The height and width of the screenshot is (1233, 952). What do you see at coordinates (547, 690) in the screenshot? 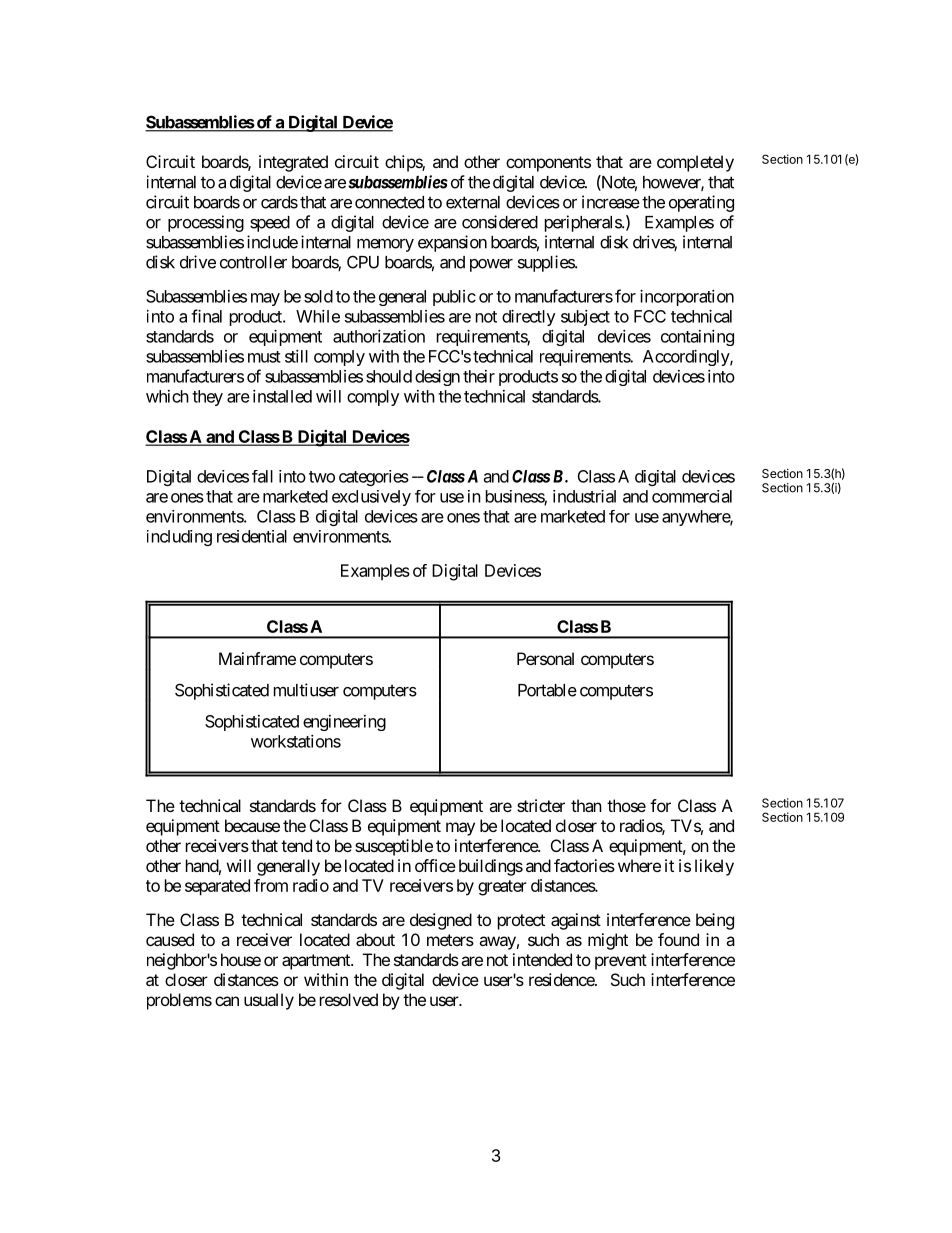
I see `Portable` at bounding box center [547, 690].
